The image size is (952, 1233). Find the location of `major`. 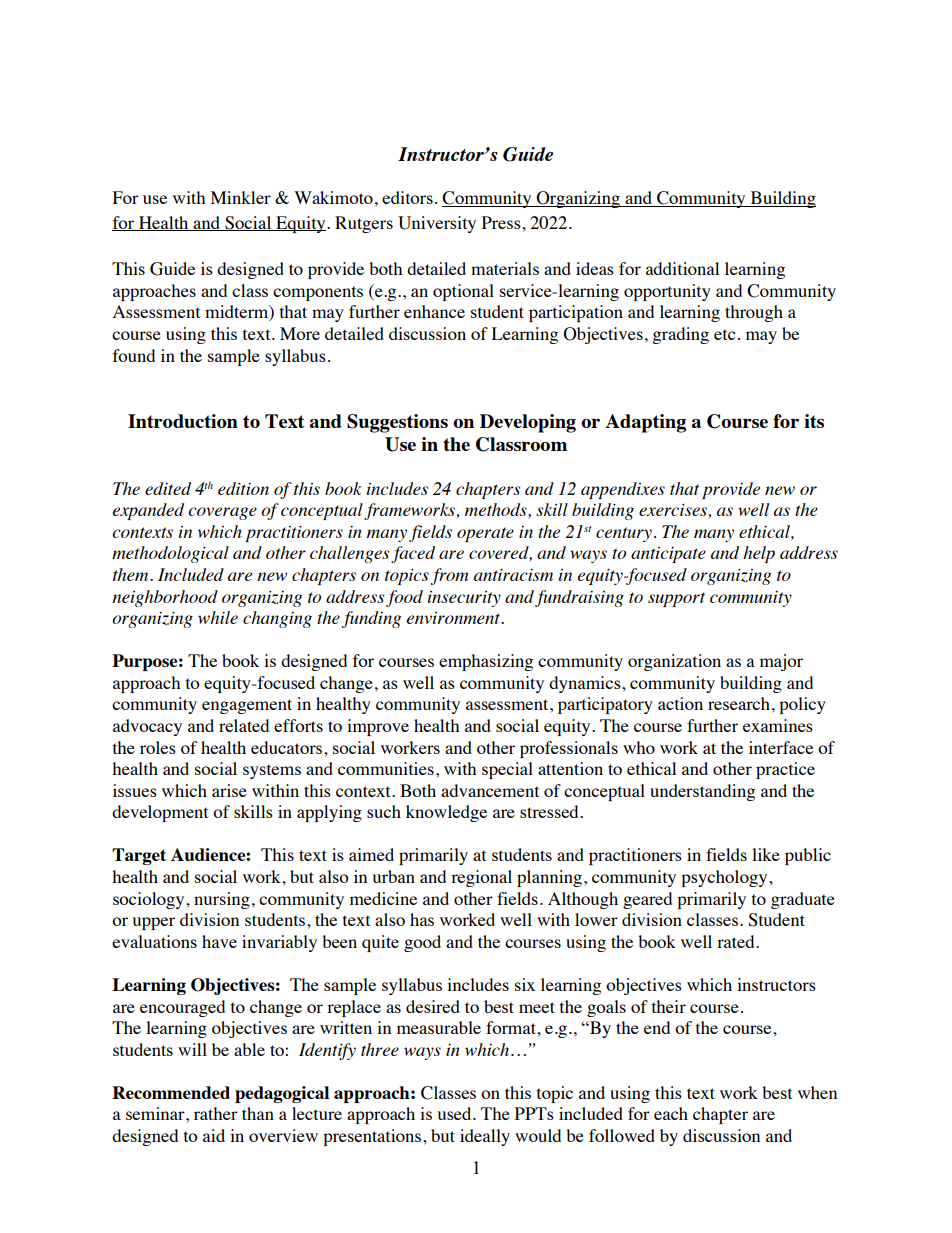

major is located at coordinates (781, 662).
